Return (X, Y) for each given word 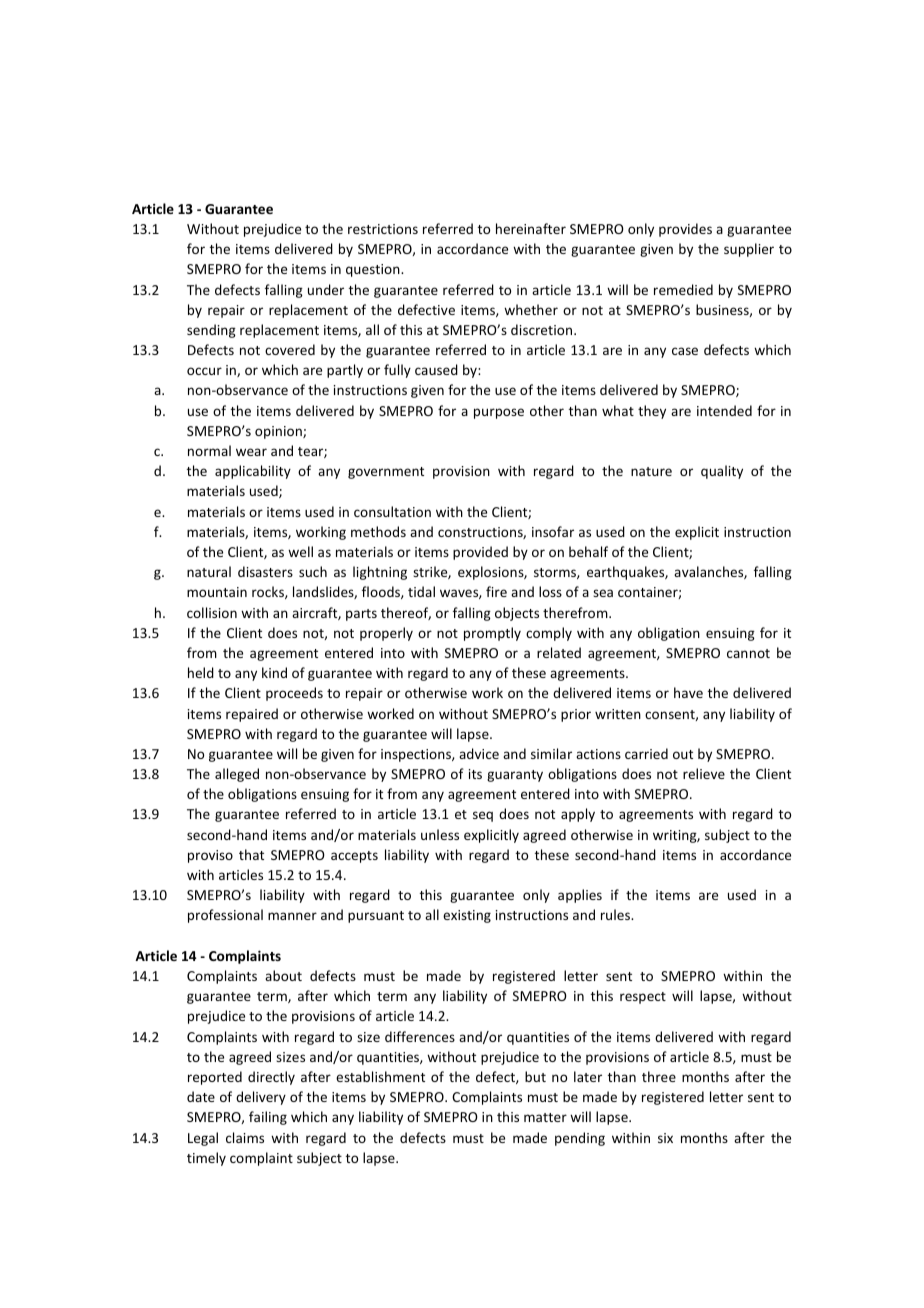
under (326, 289)
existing (467, 916)
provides (685, 230)
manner (292, 916)
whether (531, 309)
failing (268, 1118)
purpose (499, 413)
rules (616, 914)
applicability (253, 472)
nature (651, 471)
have (688, 692)
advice (479, 753)
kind (274, 672)
